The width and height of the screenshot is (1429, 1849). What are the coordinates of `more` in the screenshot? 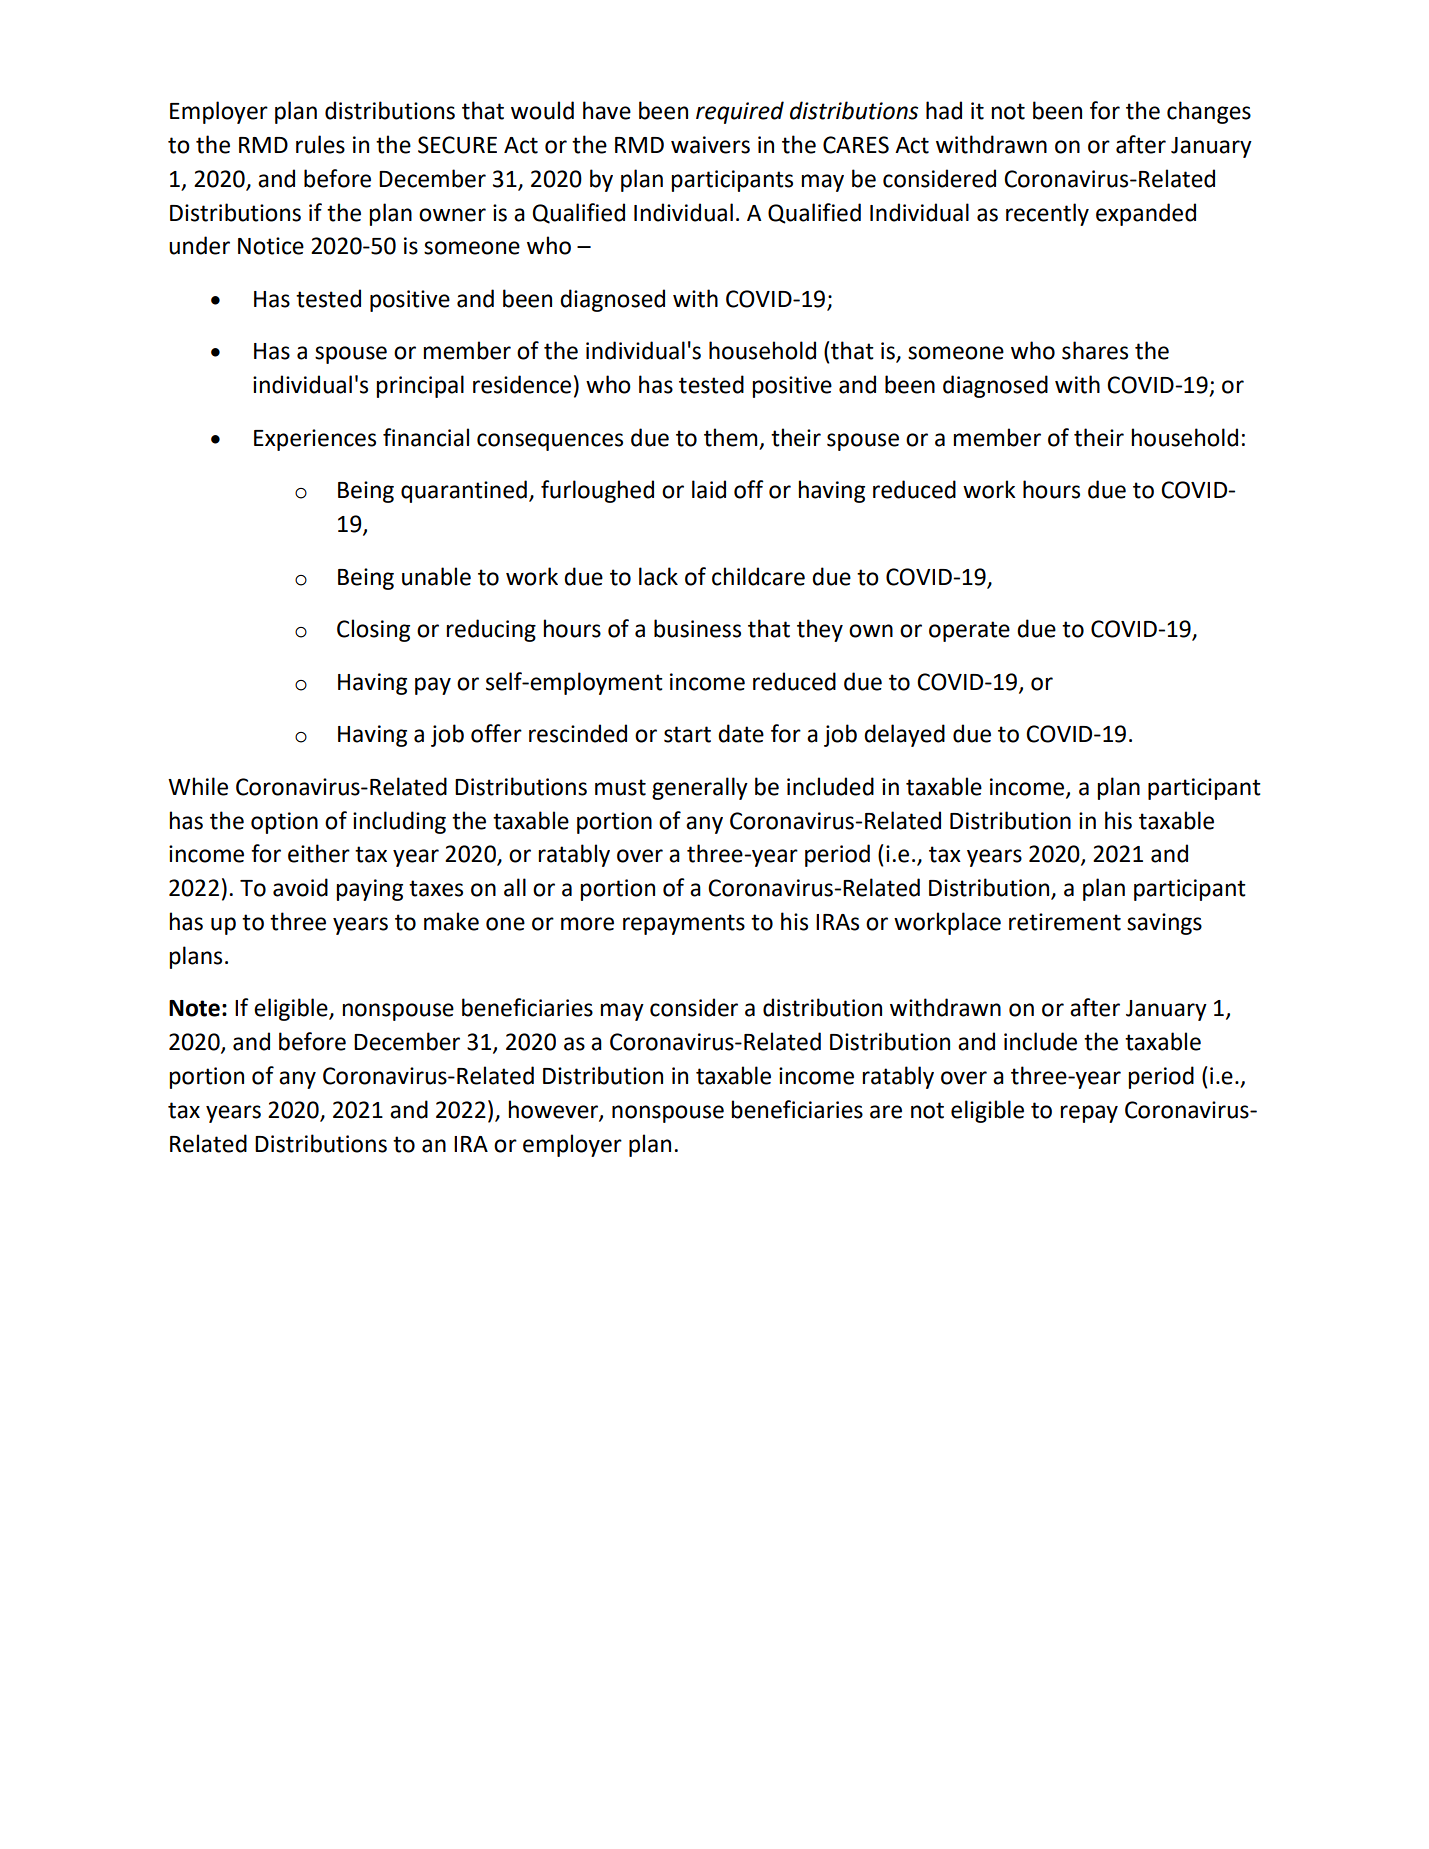 It's located at (587, 924).
